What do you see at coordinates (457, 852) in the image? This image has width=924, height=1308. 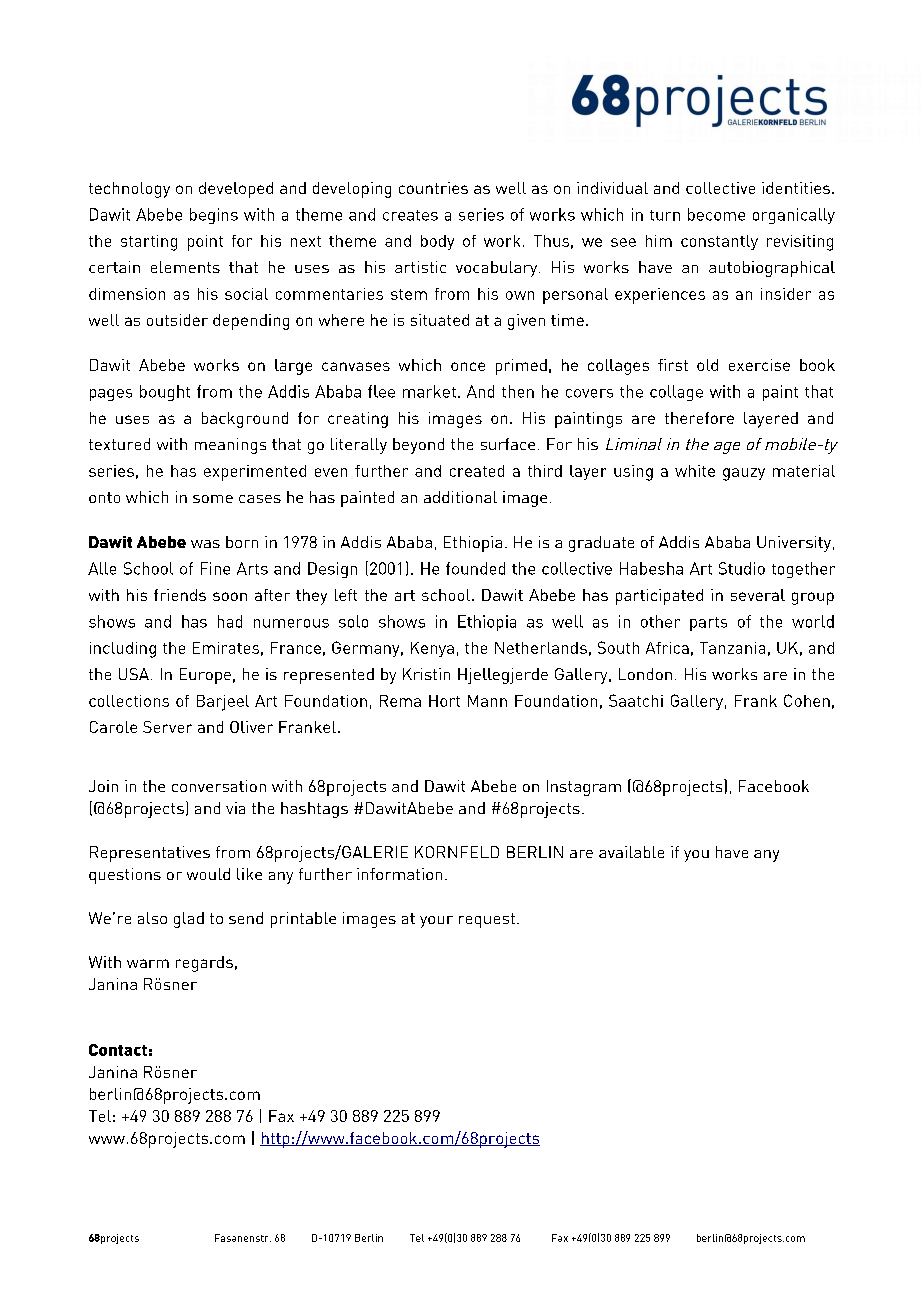 I see `KORNFELD` at bounding box center [457, 852].
